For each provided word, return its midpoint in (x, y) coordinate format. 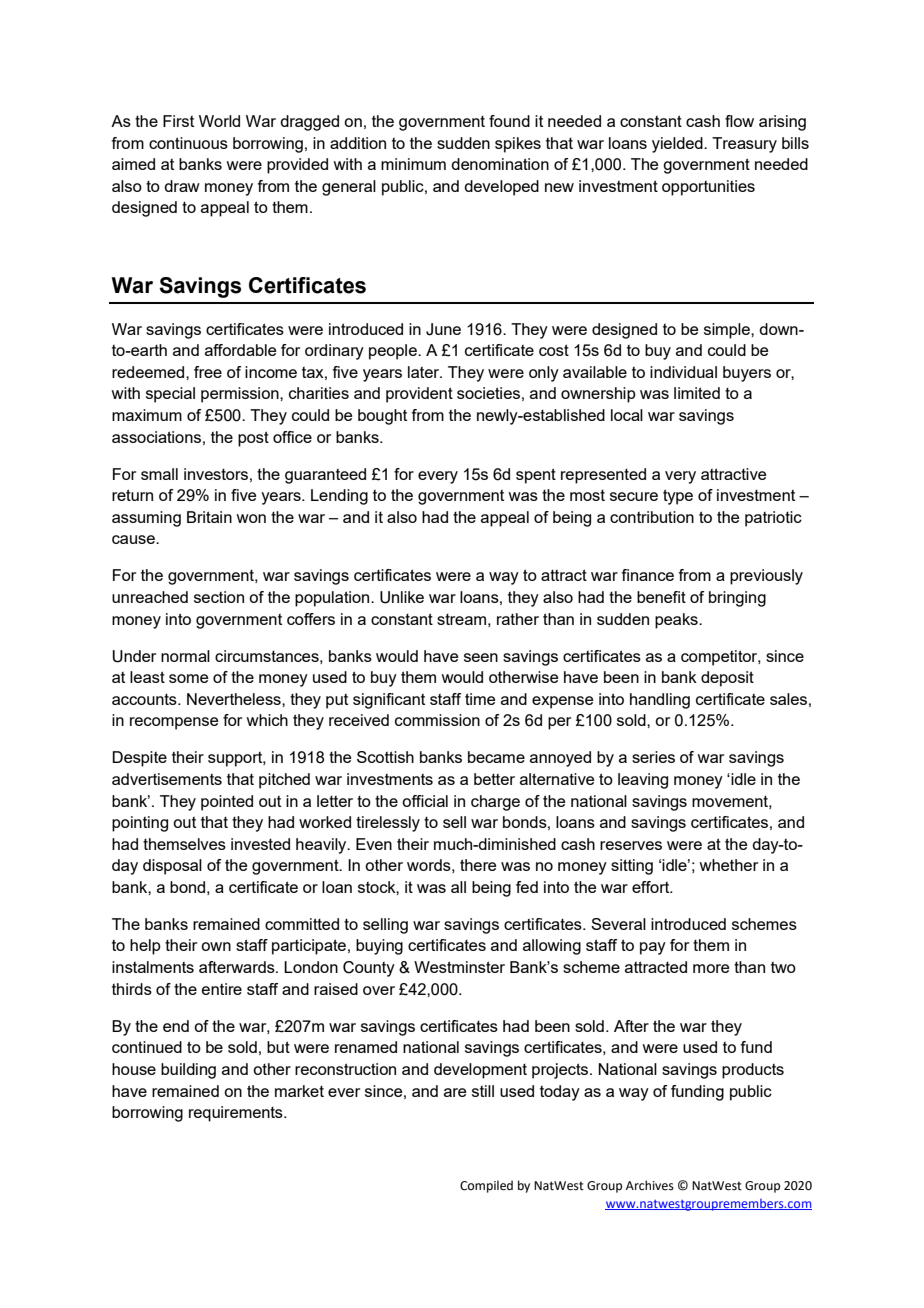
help (145, 947)
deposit (727, 679)
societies (488, 393)
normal (185, 656)
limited (697, 393)
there (478, 865)
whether (728, 865)
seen (481, 657)
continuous (188, 143)
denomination (500, 164)
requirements (237, 1114)
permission (241, 395)
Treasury (744, 145)
